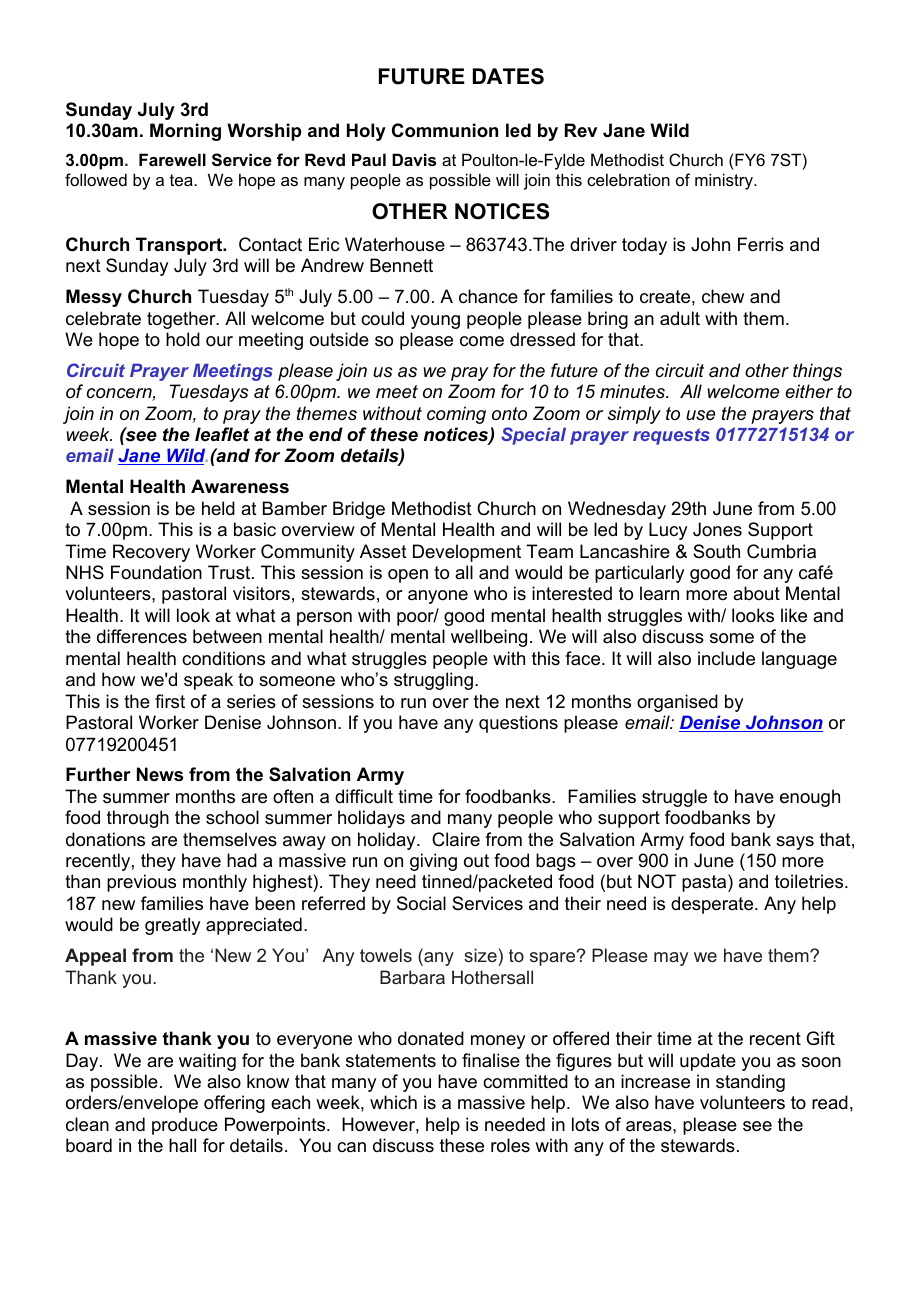 Image resolution: width=924 pixels, height=1308 pixels. Describe the element at coordinates (185, 1126) in the page. I see `produce` at that location.
